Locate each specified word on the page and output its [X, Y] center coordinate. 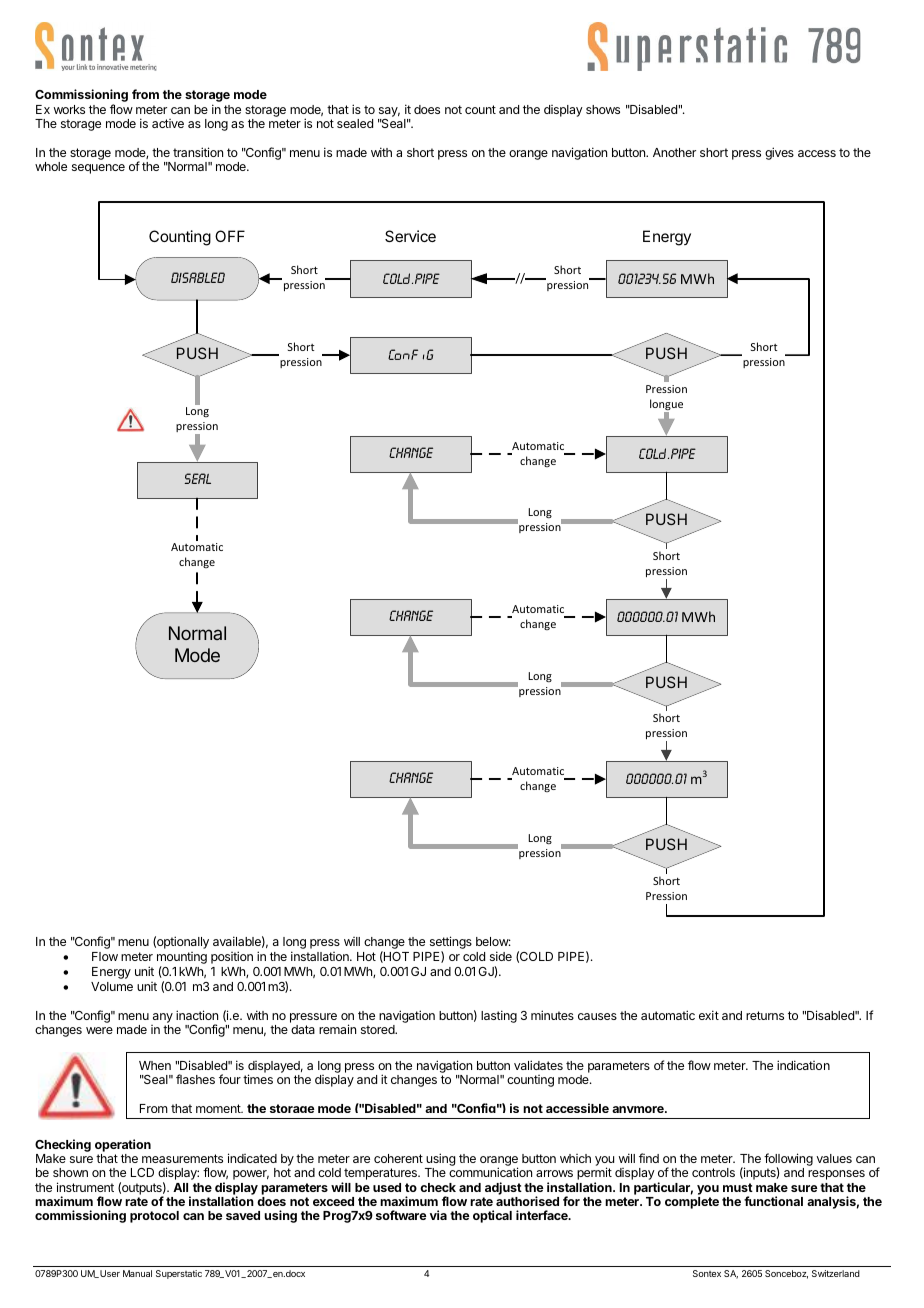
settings [451, 944]
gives [779, 153]
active [168, 123]
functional [773, 1201]
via [438, 1215]
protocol [154, 1217]
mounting [182, 959]
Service [410, 236]
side [501, 956]
